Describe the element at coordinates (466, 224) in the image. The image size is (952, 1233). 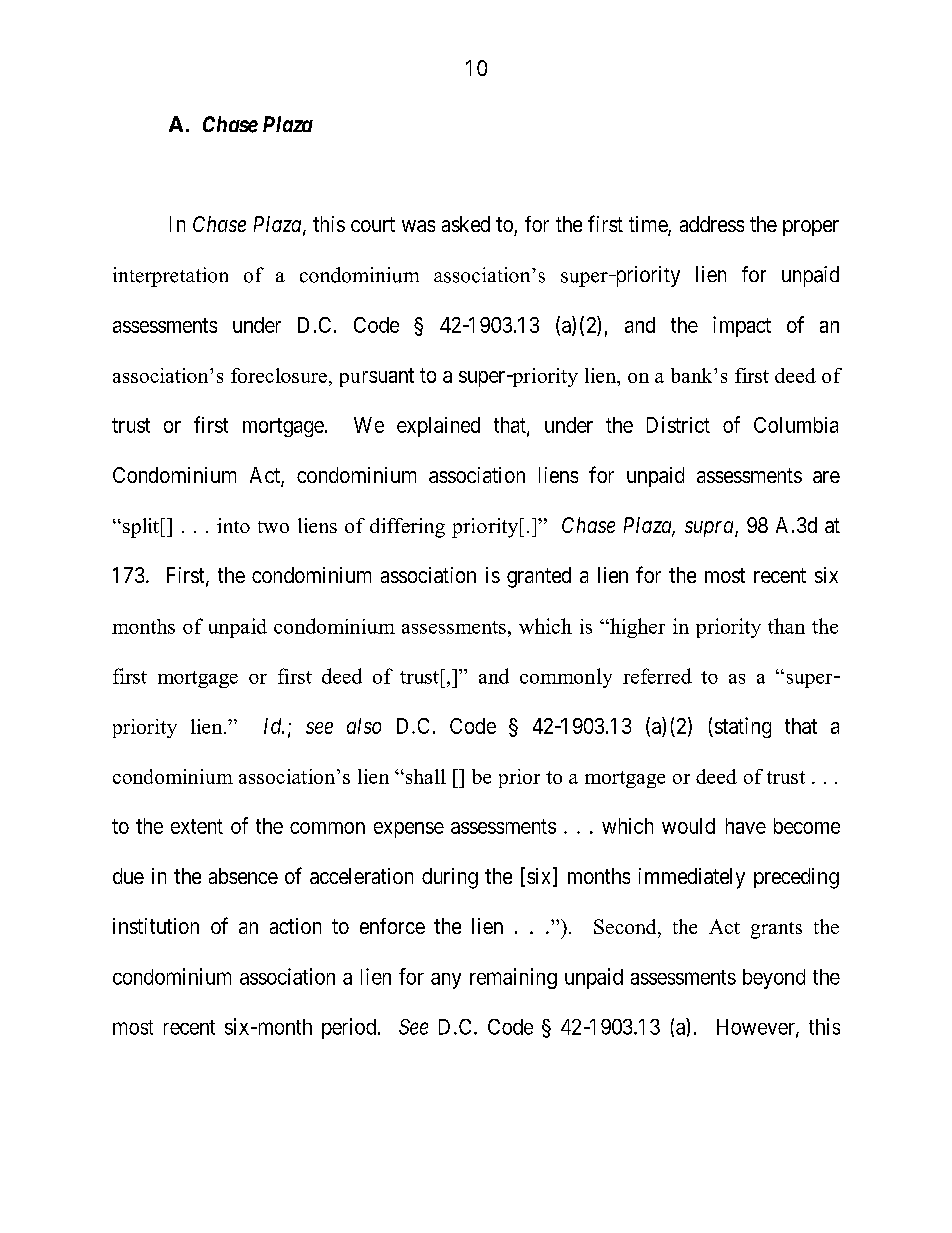
I see `asked` at that location.
